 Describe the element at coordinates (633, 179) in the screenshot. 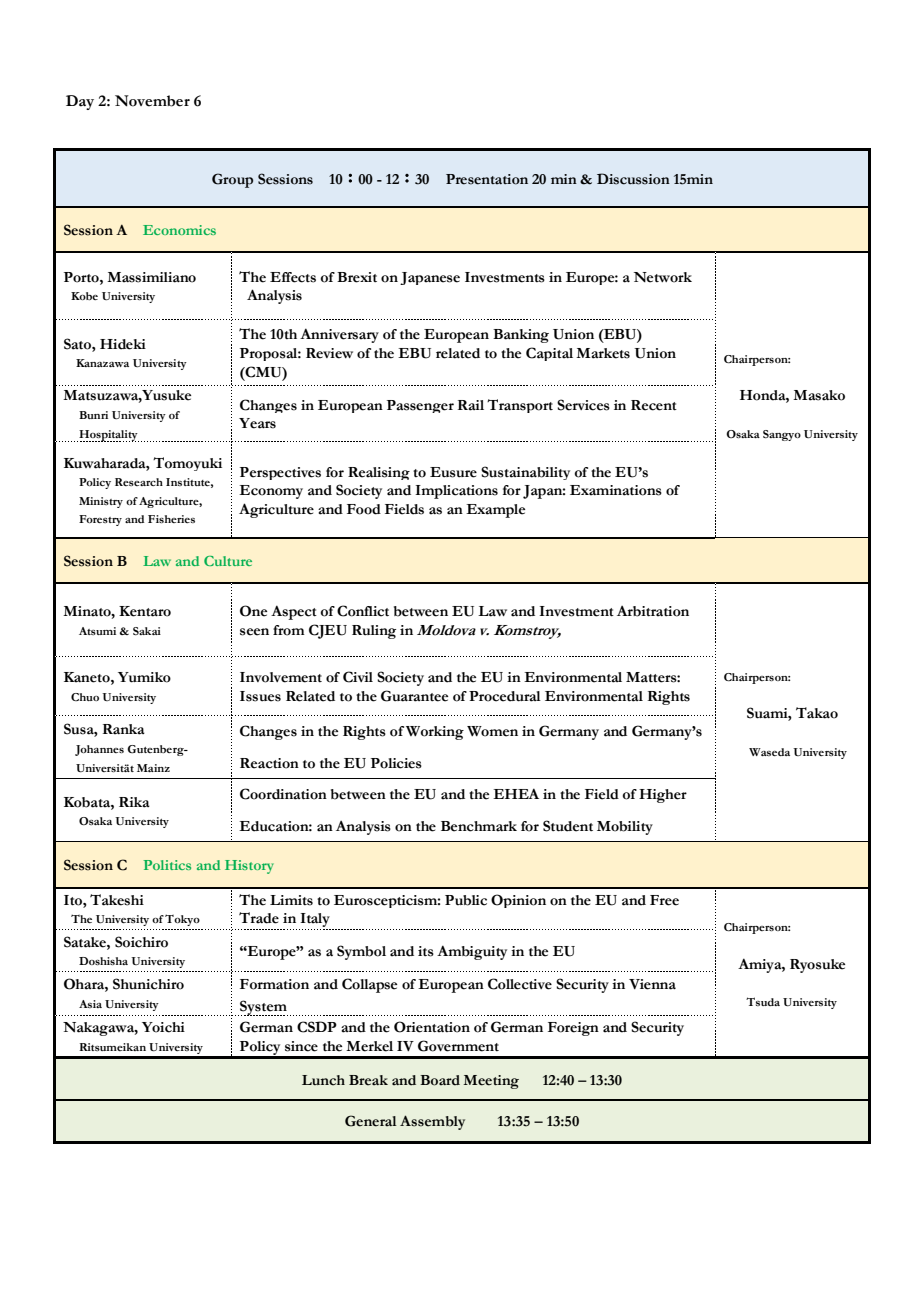

I see `Discussion` at that location.
